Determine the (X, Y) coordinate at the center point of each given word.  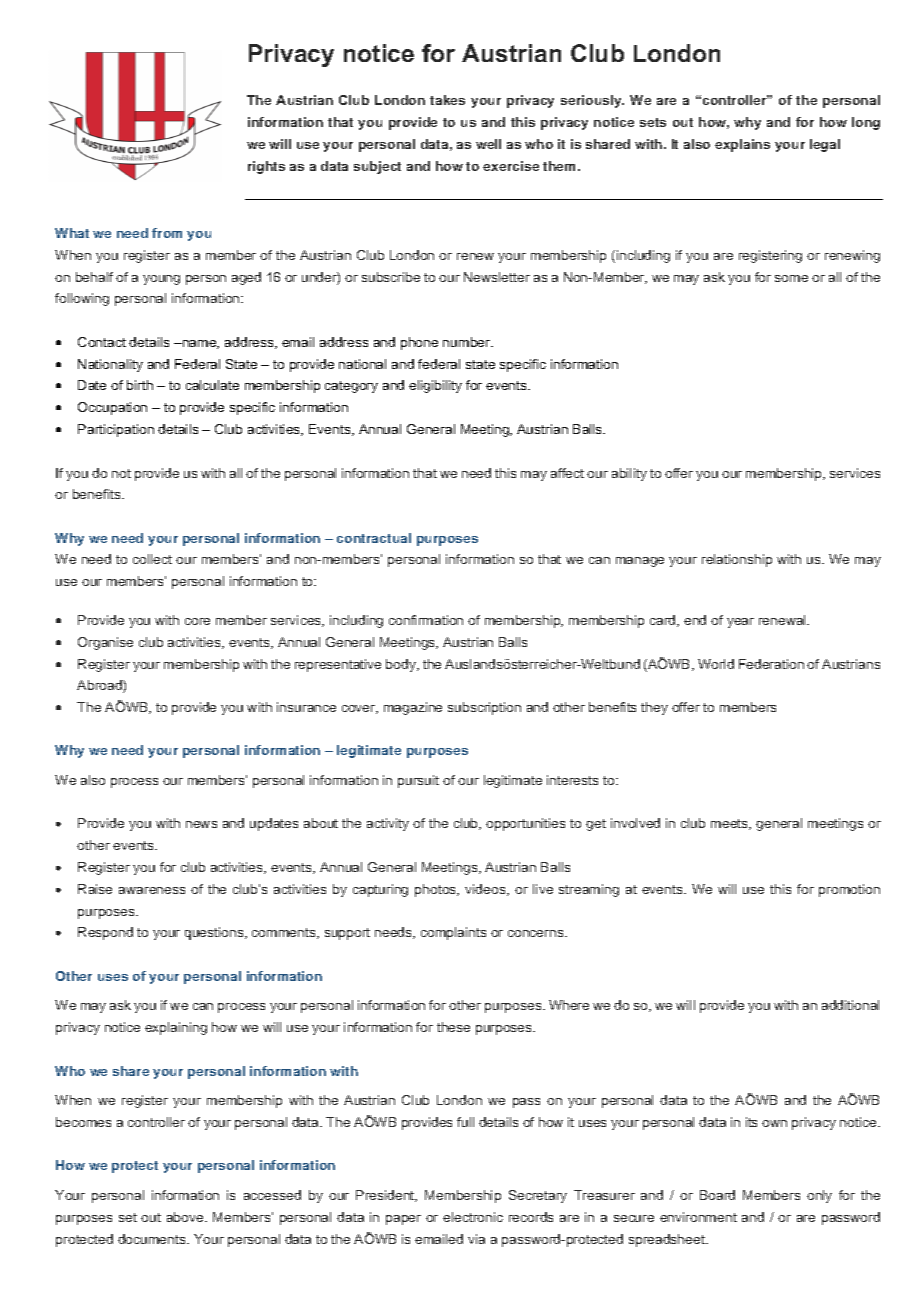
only (819, 1196)
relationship (737, 560)
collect (152, 559)
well (488, 144)
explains (742, 145)
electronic (473, 1217)
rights (266, 167)
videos (486, 890)
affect (567, 473)
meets (731, 824)
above (186, 1217)
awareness (152, 890)
